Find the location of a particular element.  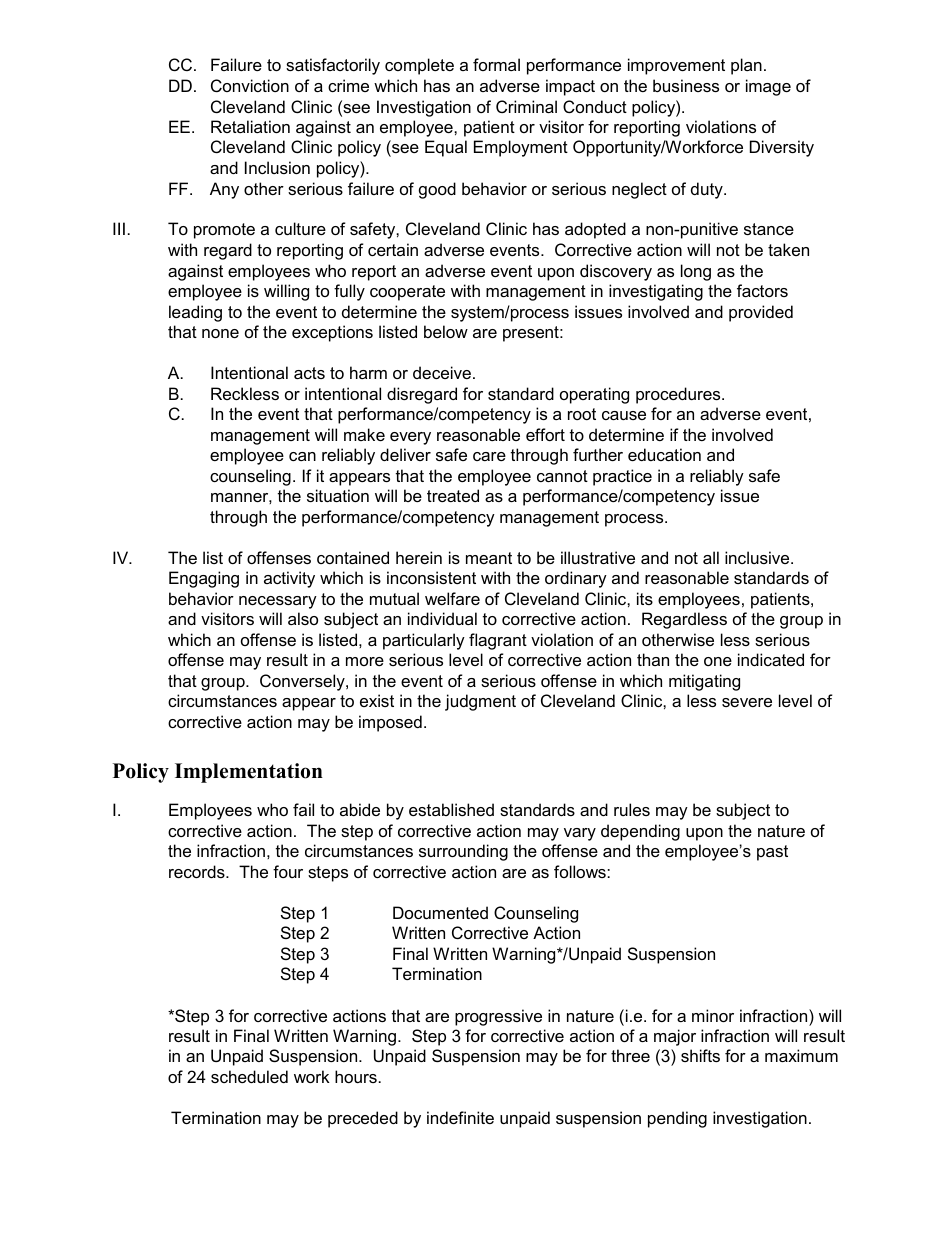

none is located at coordinates (220, 333).
